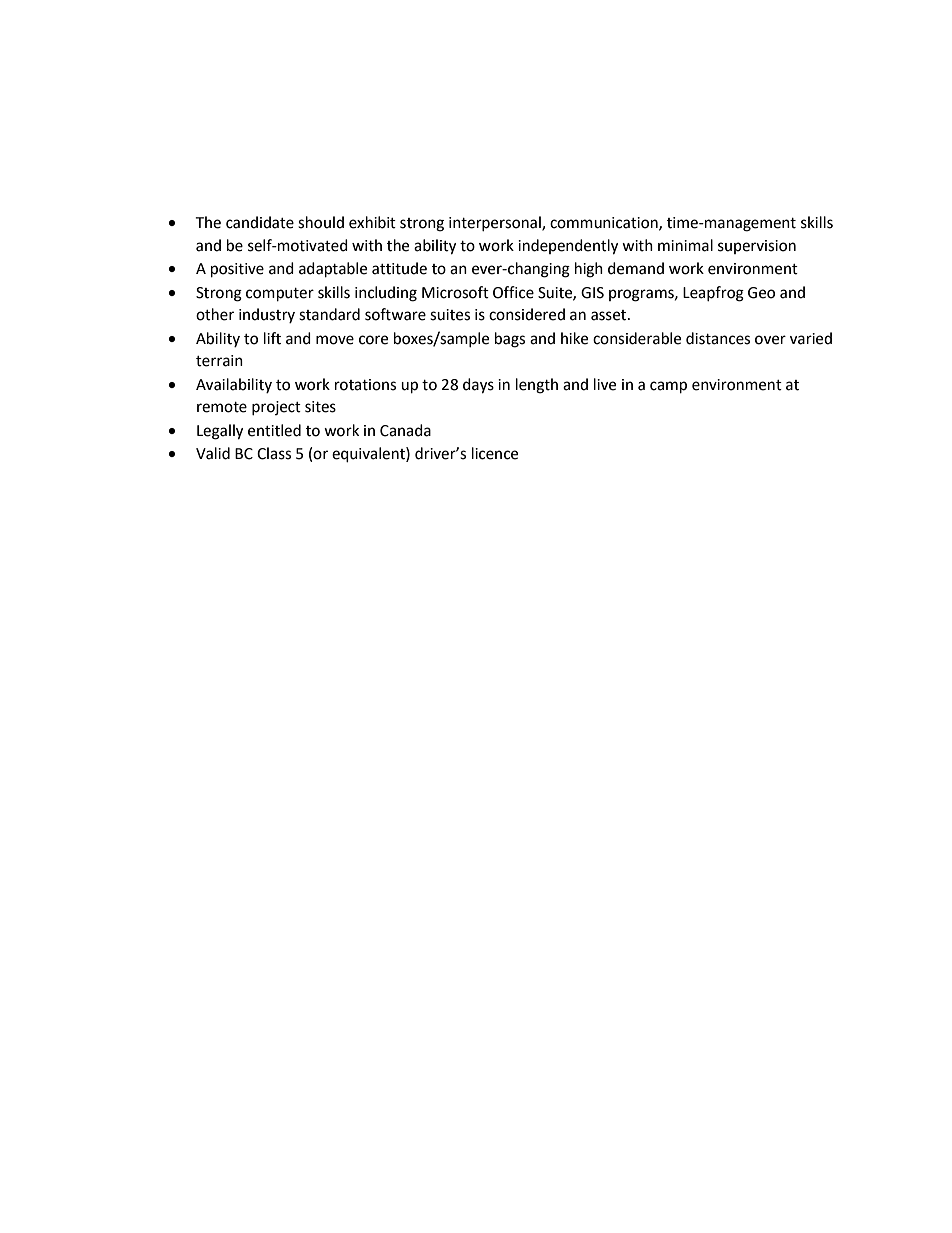 The image size is (952, 1233). What do you see at coordinates (495, 453) in the screenshot?
I see `licence` at bounding box center [495, 453].
